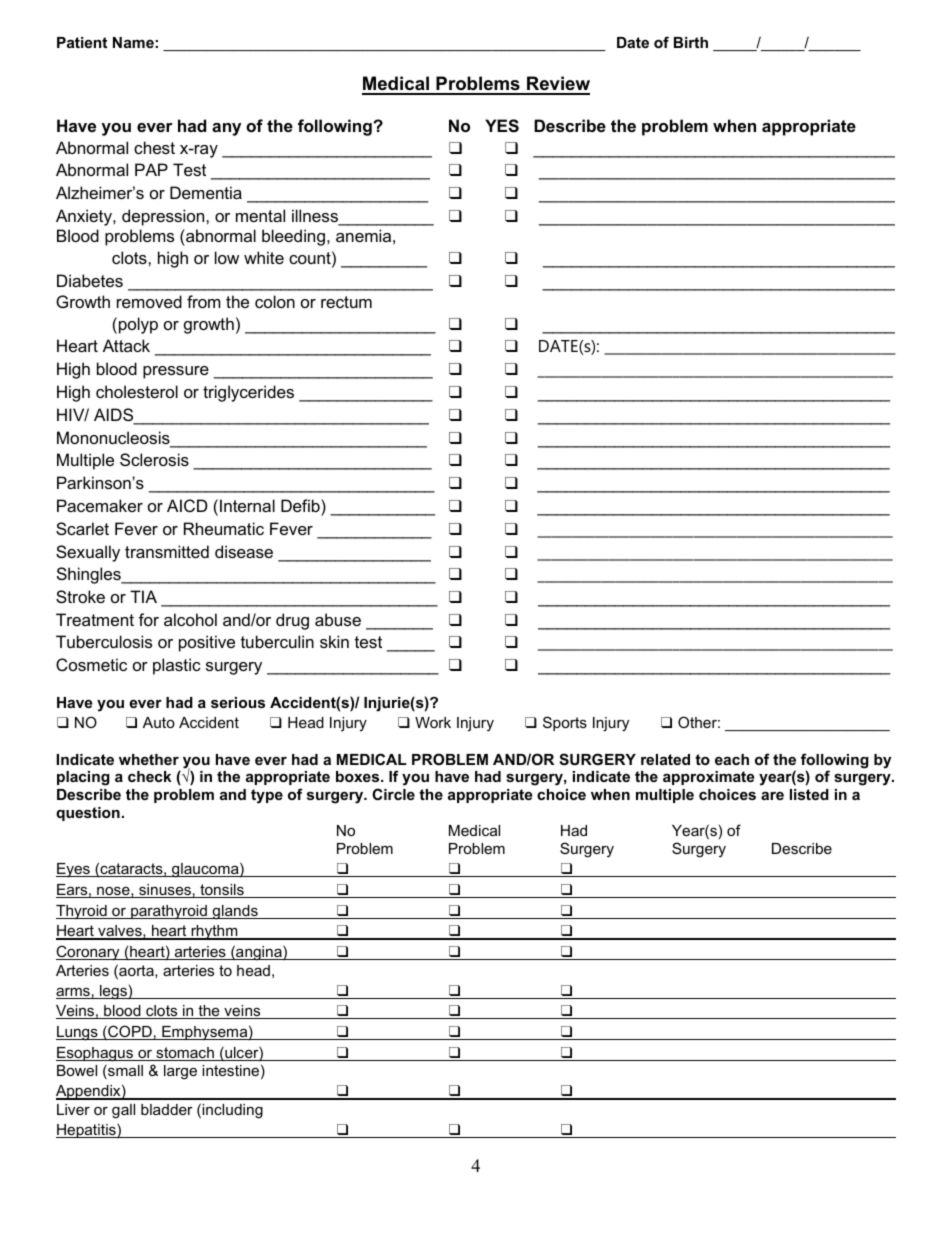 The image size is (952, 1233). I want to click on are, so click(772, 795).
